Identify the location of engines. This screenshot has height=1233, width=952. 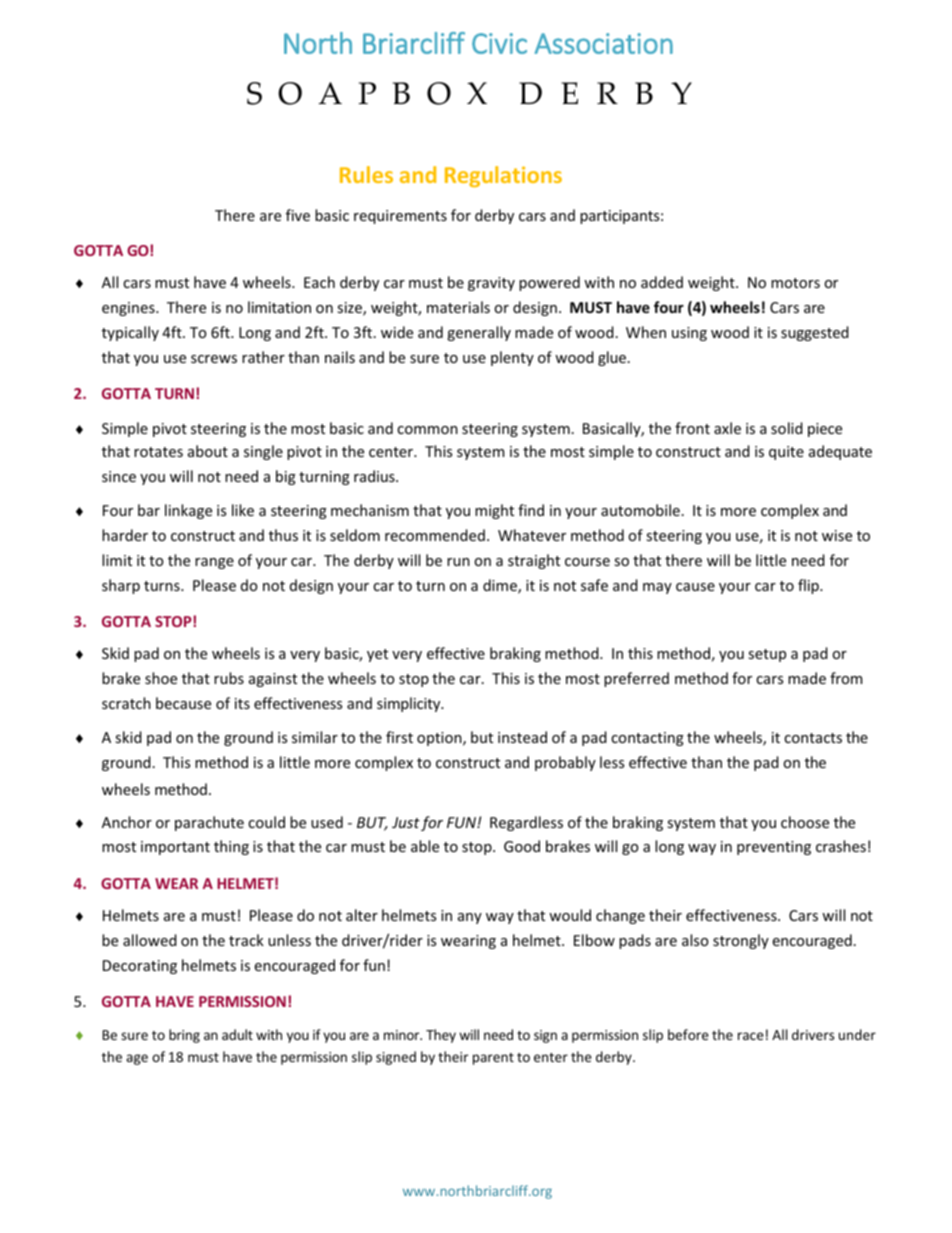
(129, 309).
